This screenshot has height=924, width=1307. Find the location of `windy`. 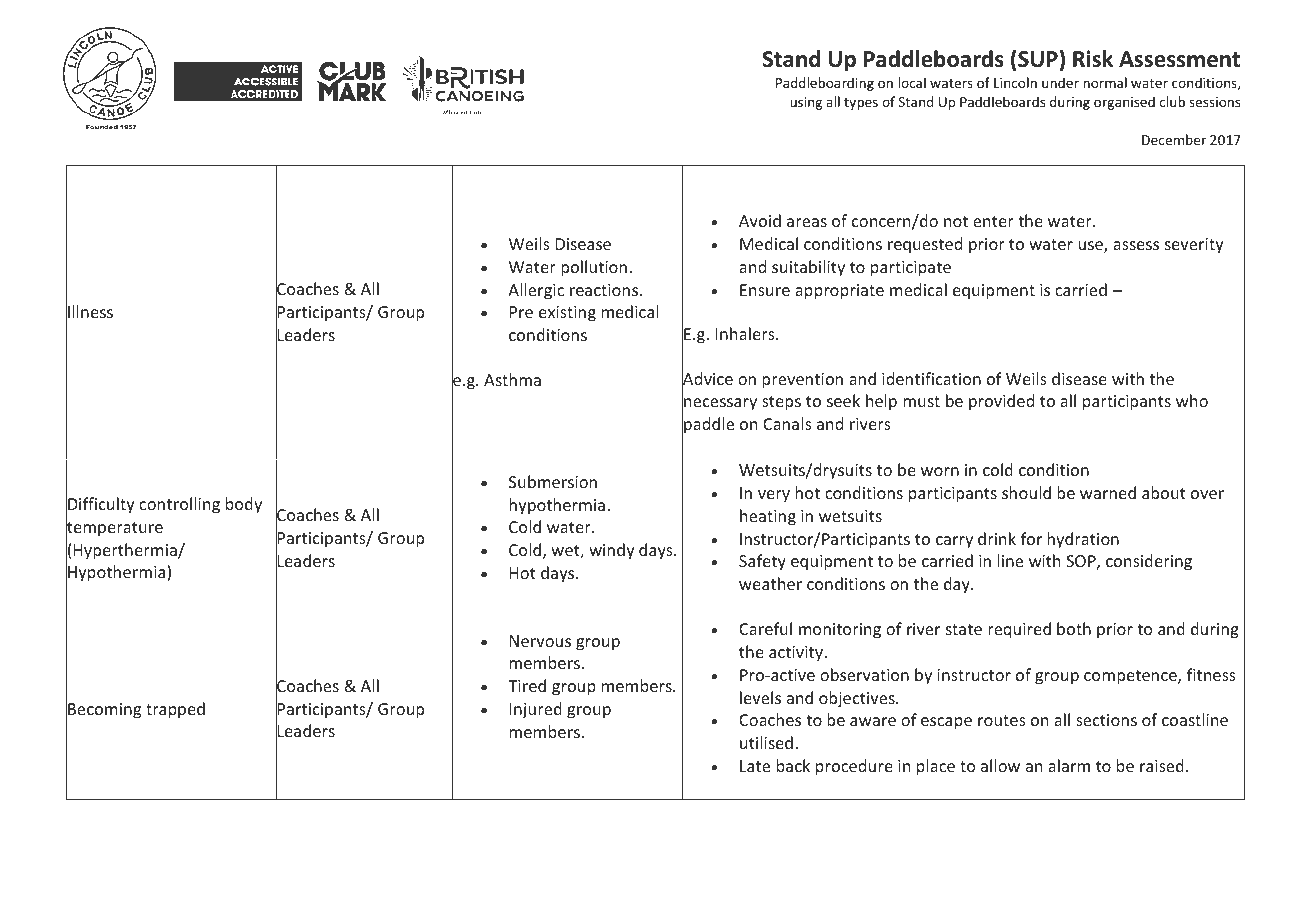

windy is located at coordinates (611, 551).
